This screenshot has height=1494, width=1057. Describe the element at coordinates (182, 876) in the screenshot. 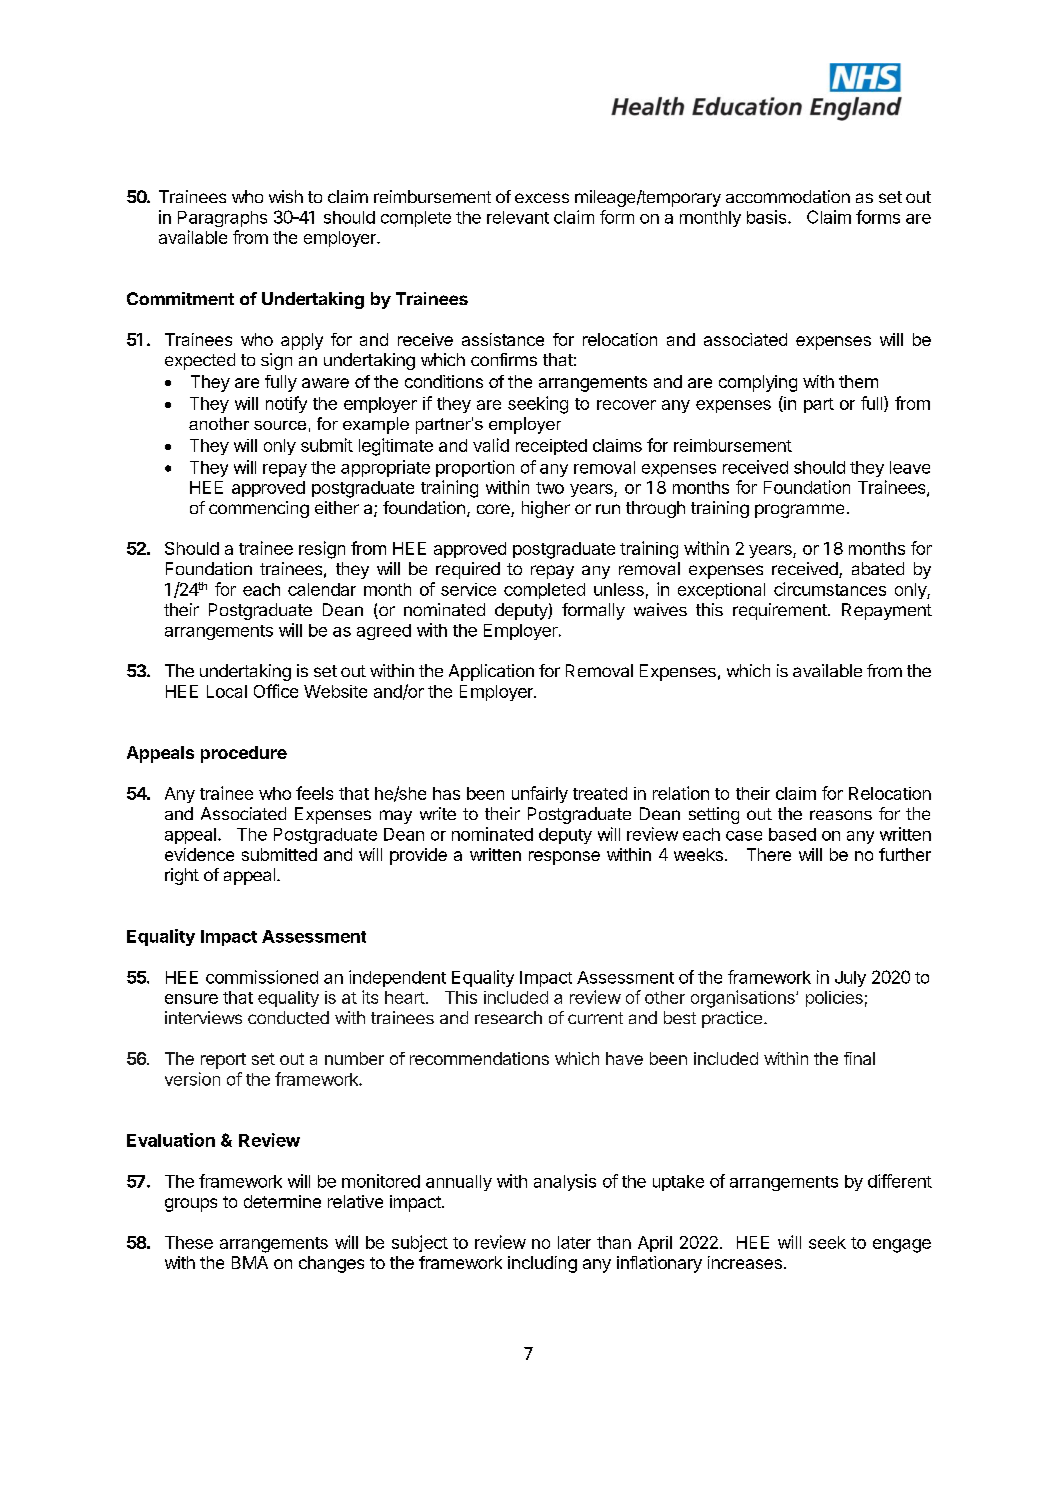

I see `right` at that location.
